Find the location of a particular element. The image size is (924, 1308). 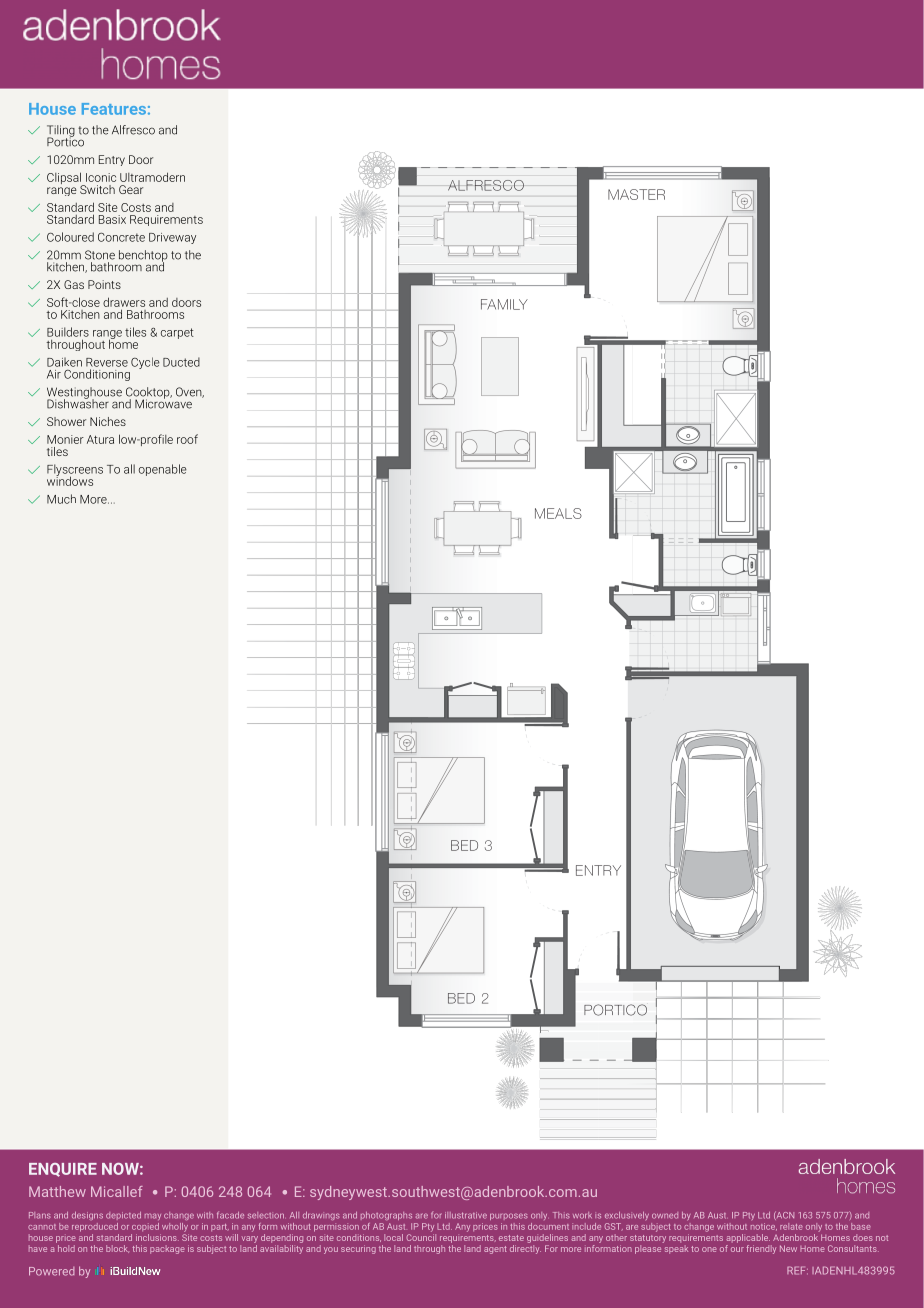

ENQUIRE is located at coordinates (63, 1170).
